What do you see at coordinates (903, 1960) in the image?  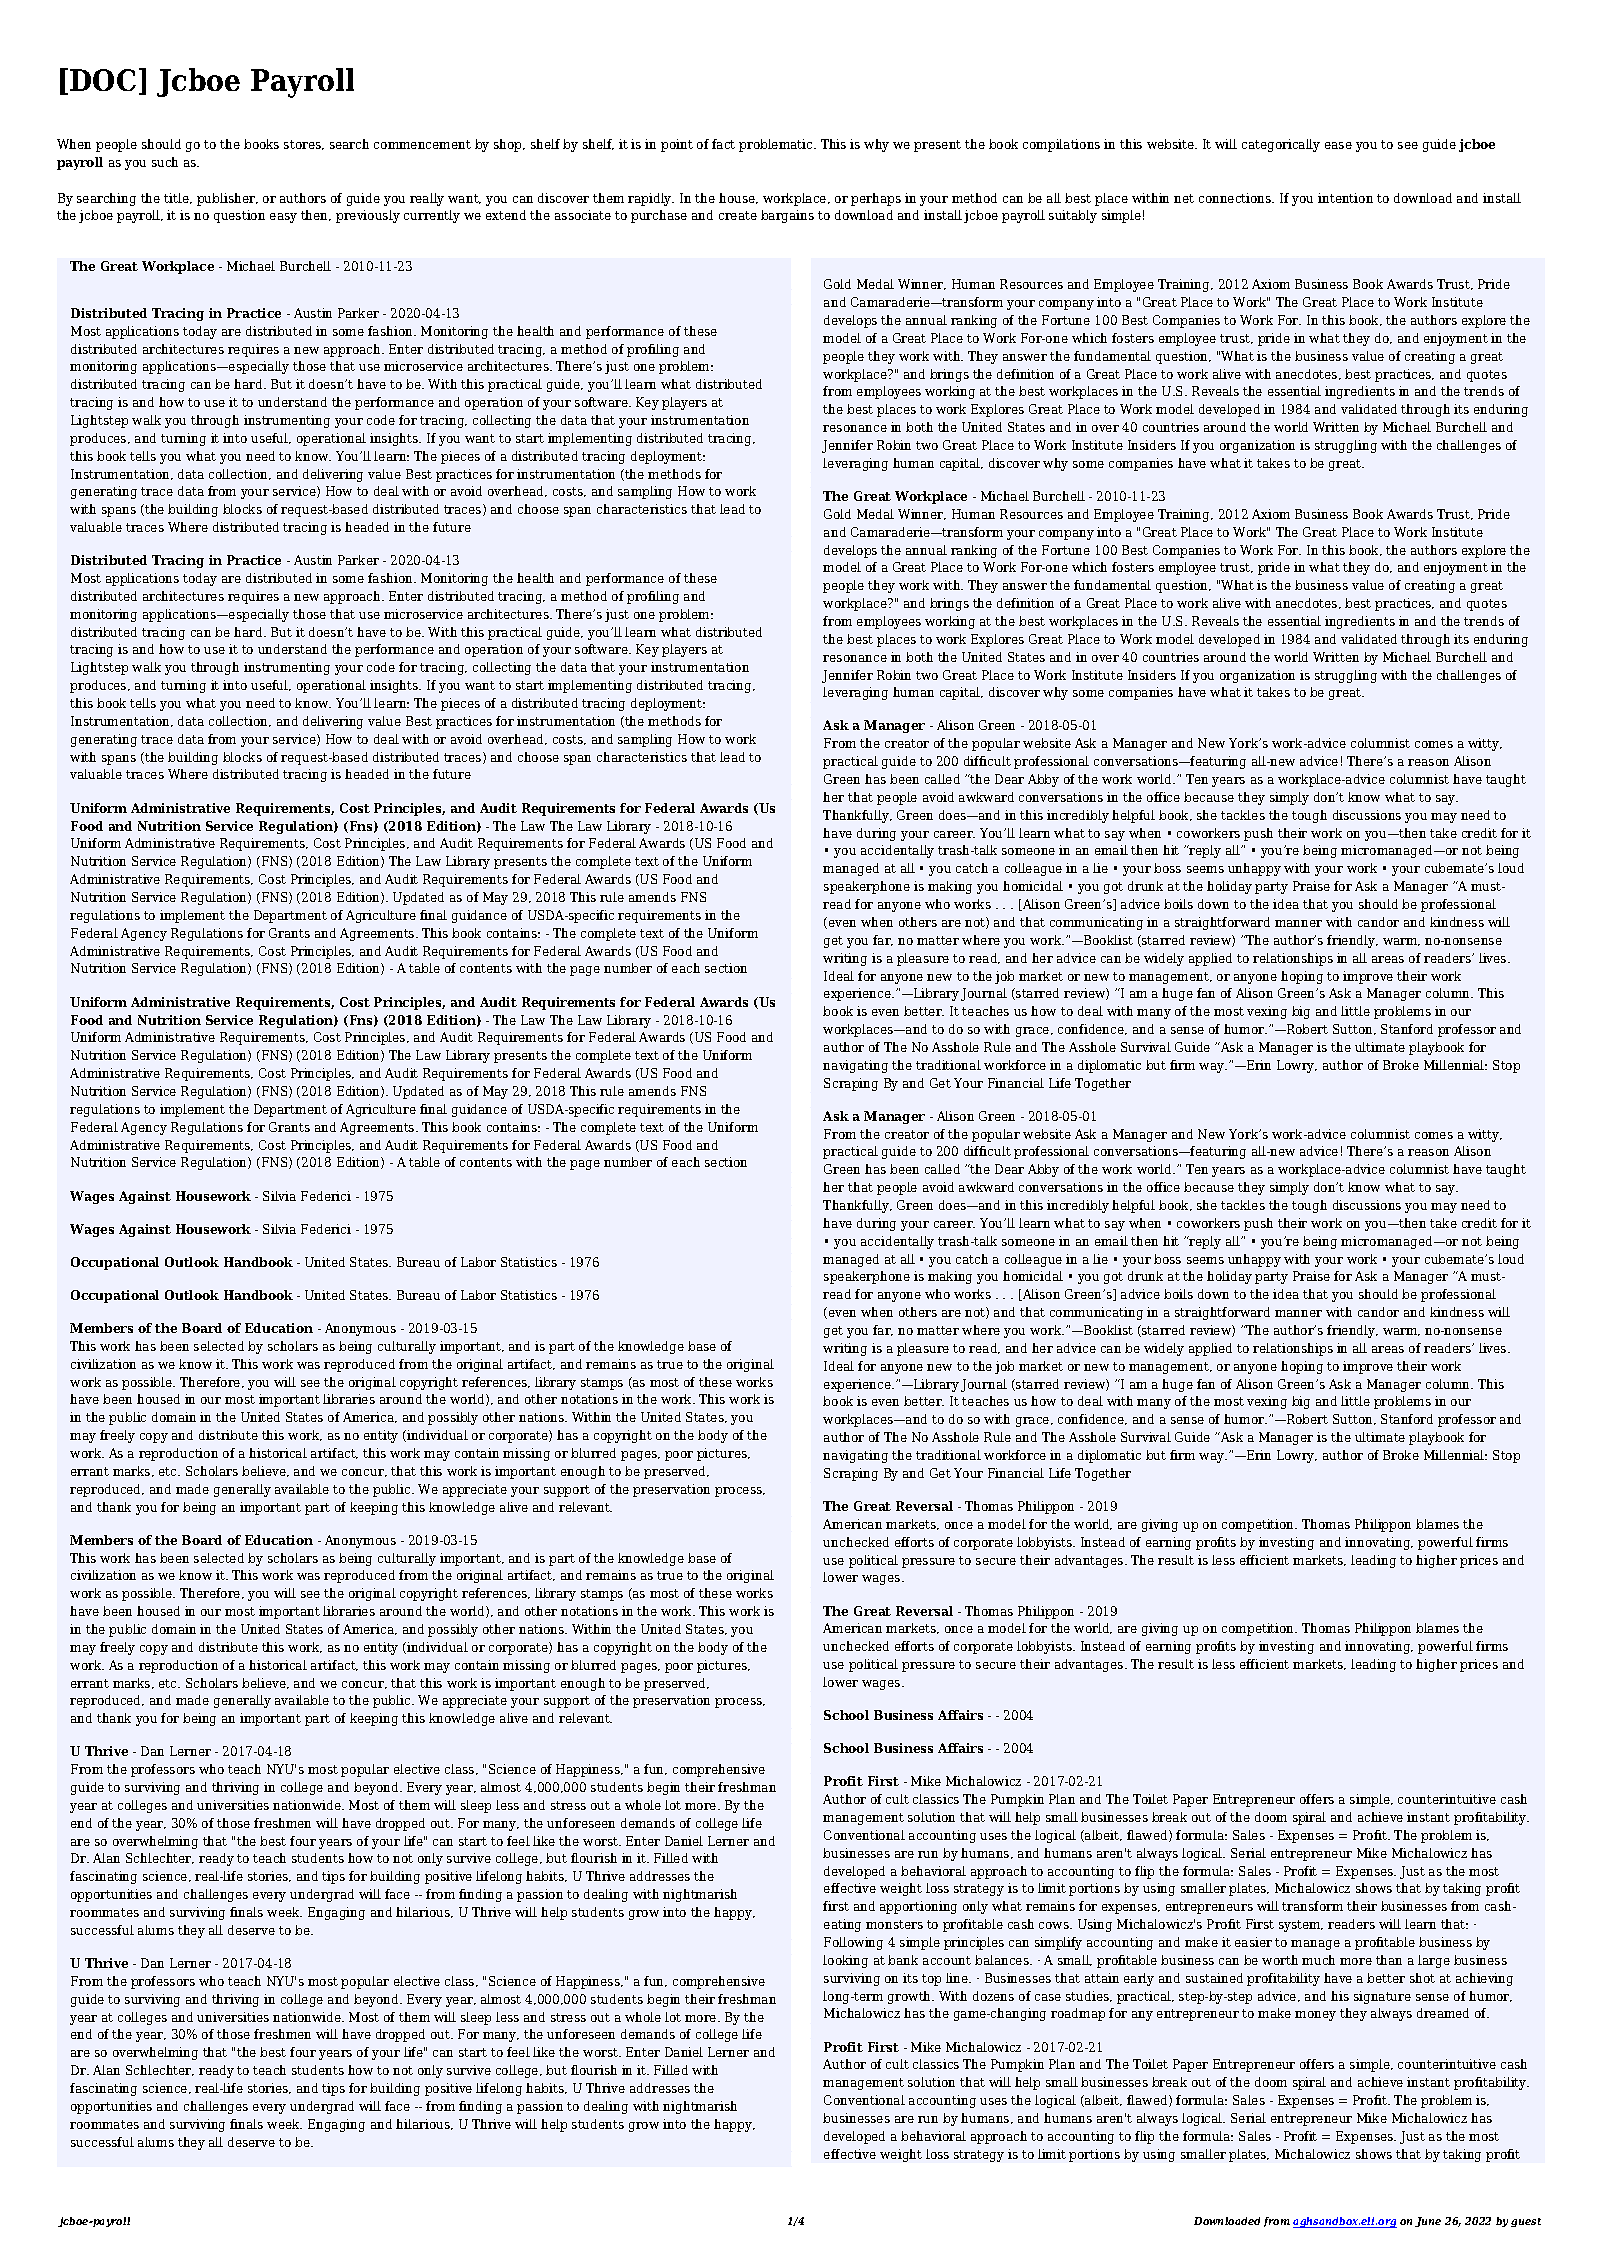 I see `bank` at bounding box center [903, 1960].
